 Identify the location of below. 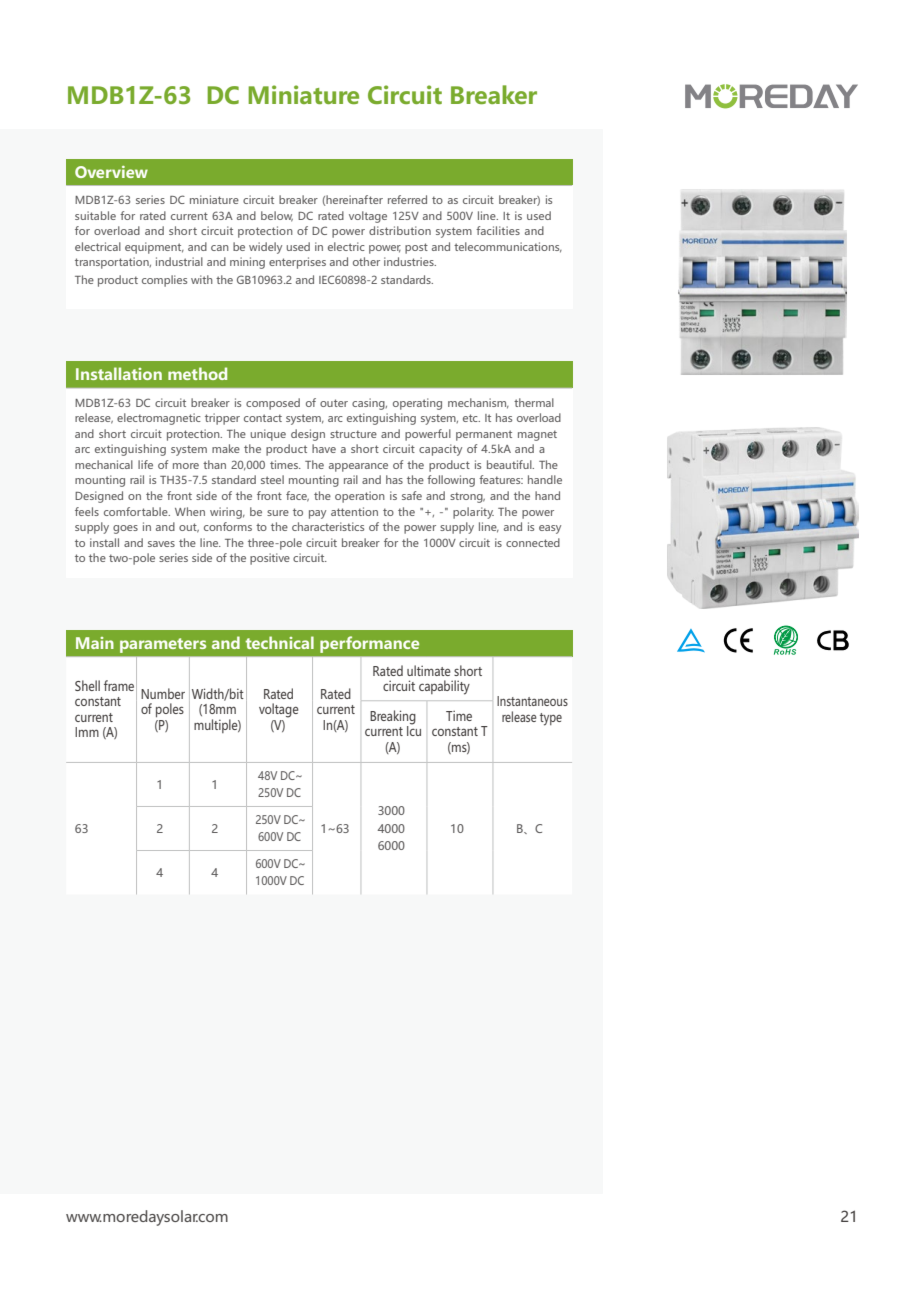
(277, 216).
